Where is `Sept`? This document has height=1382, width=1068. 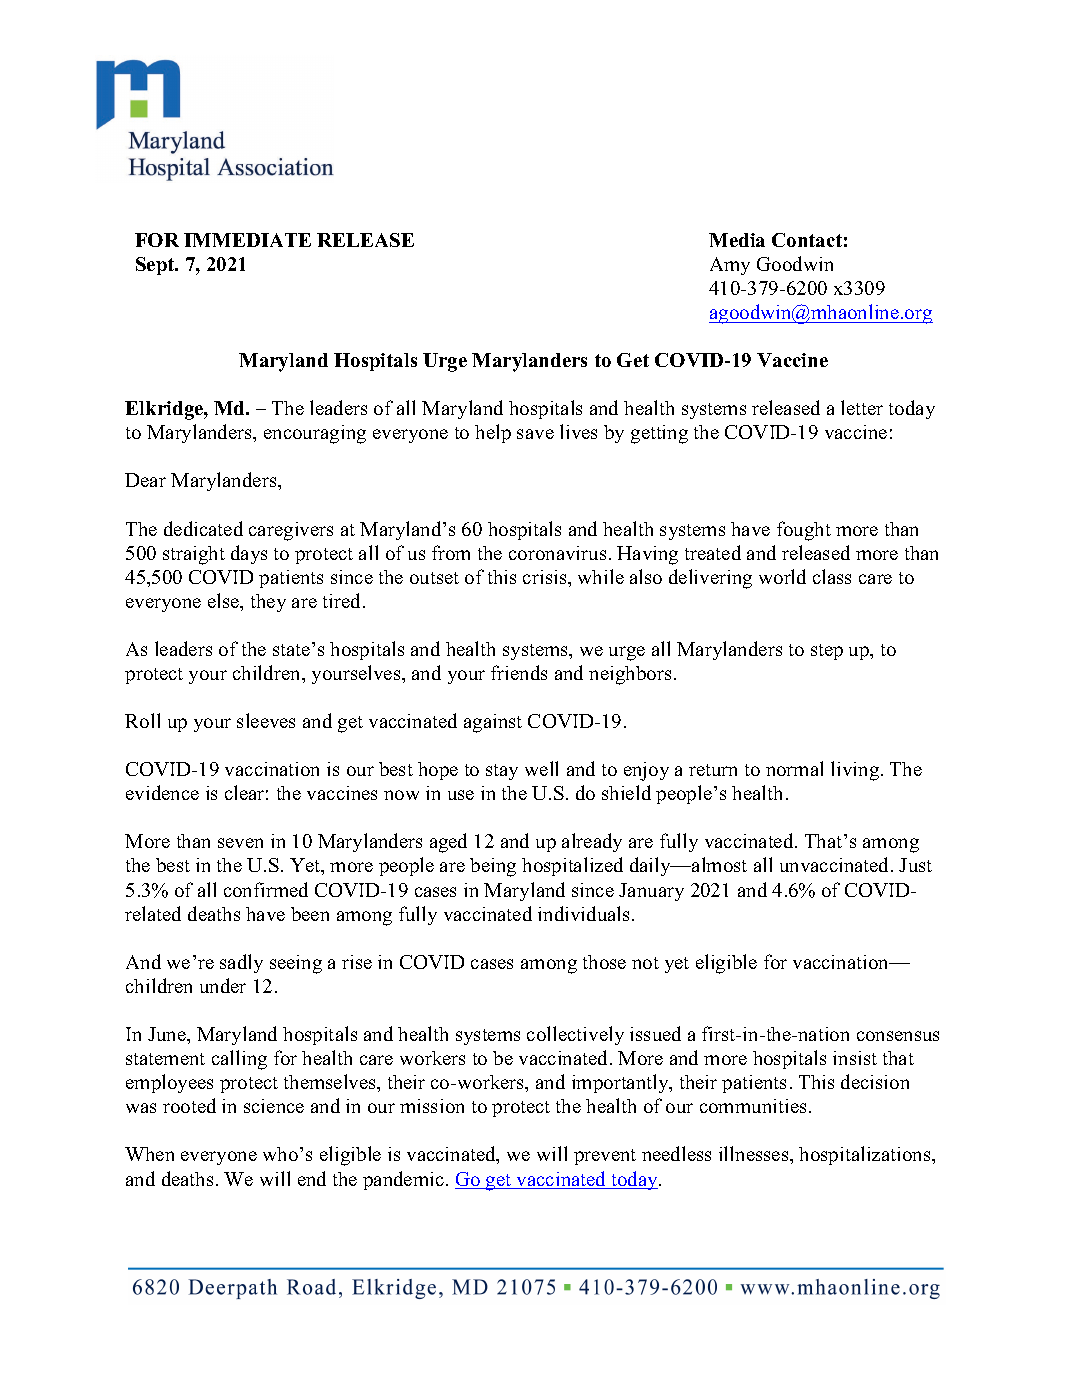 Sept is located at coordinates (156, 266).
